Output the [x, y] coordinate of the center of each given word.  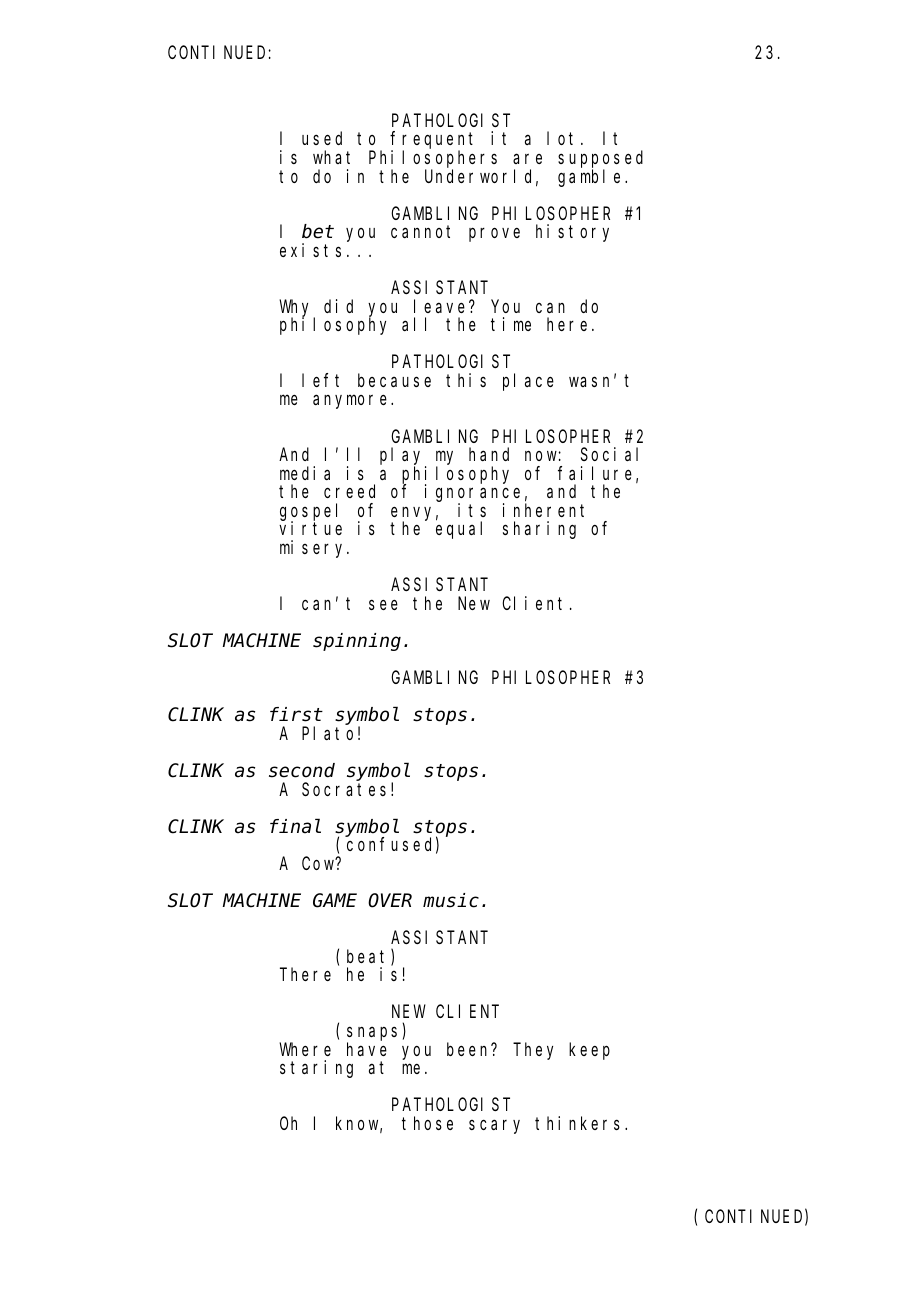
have [367, 1049]
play [403, 457]
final [295, 826]
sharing [539, 530]
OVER [390, 901]
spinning [357, 642]
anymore [352, 402]
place [528, 382]
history [572, 233]
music [451, 900]
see [383, 604]
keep [589, 1051]
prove [494, 235]
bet [318, 232]
